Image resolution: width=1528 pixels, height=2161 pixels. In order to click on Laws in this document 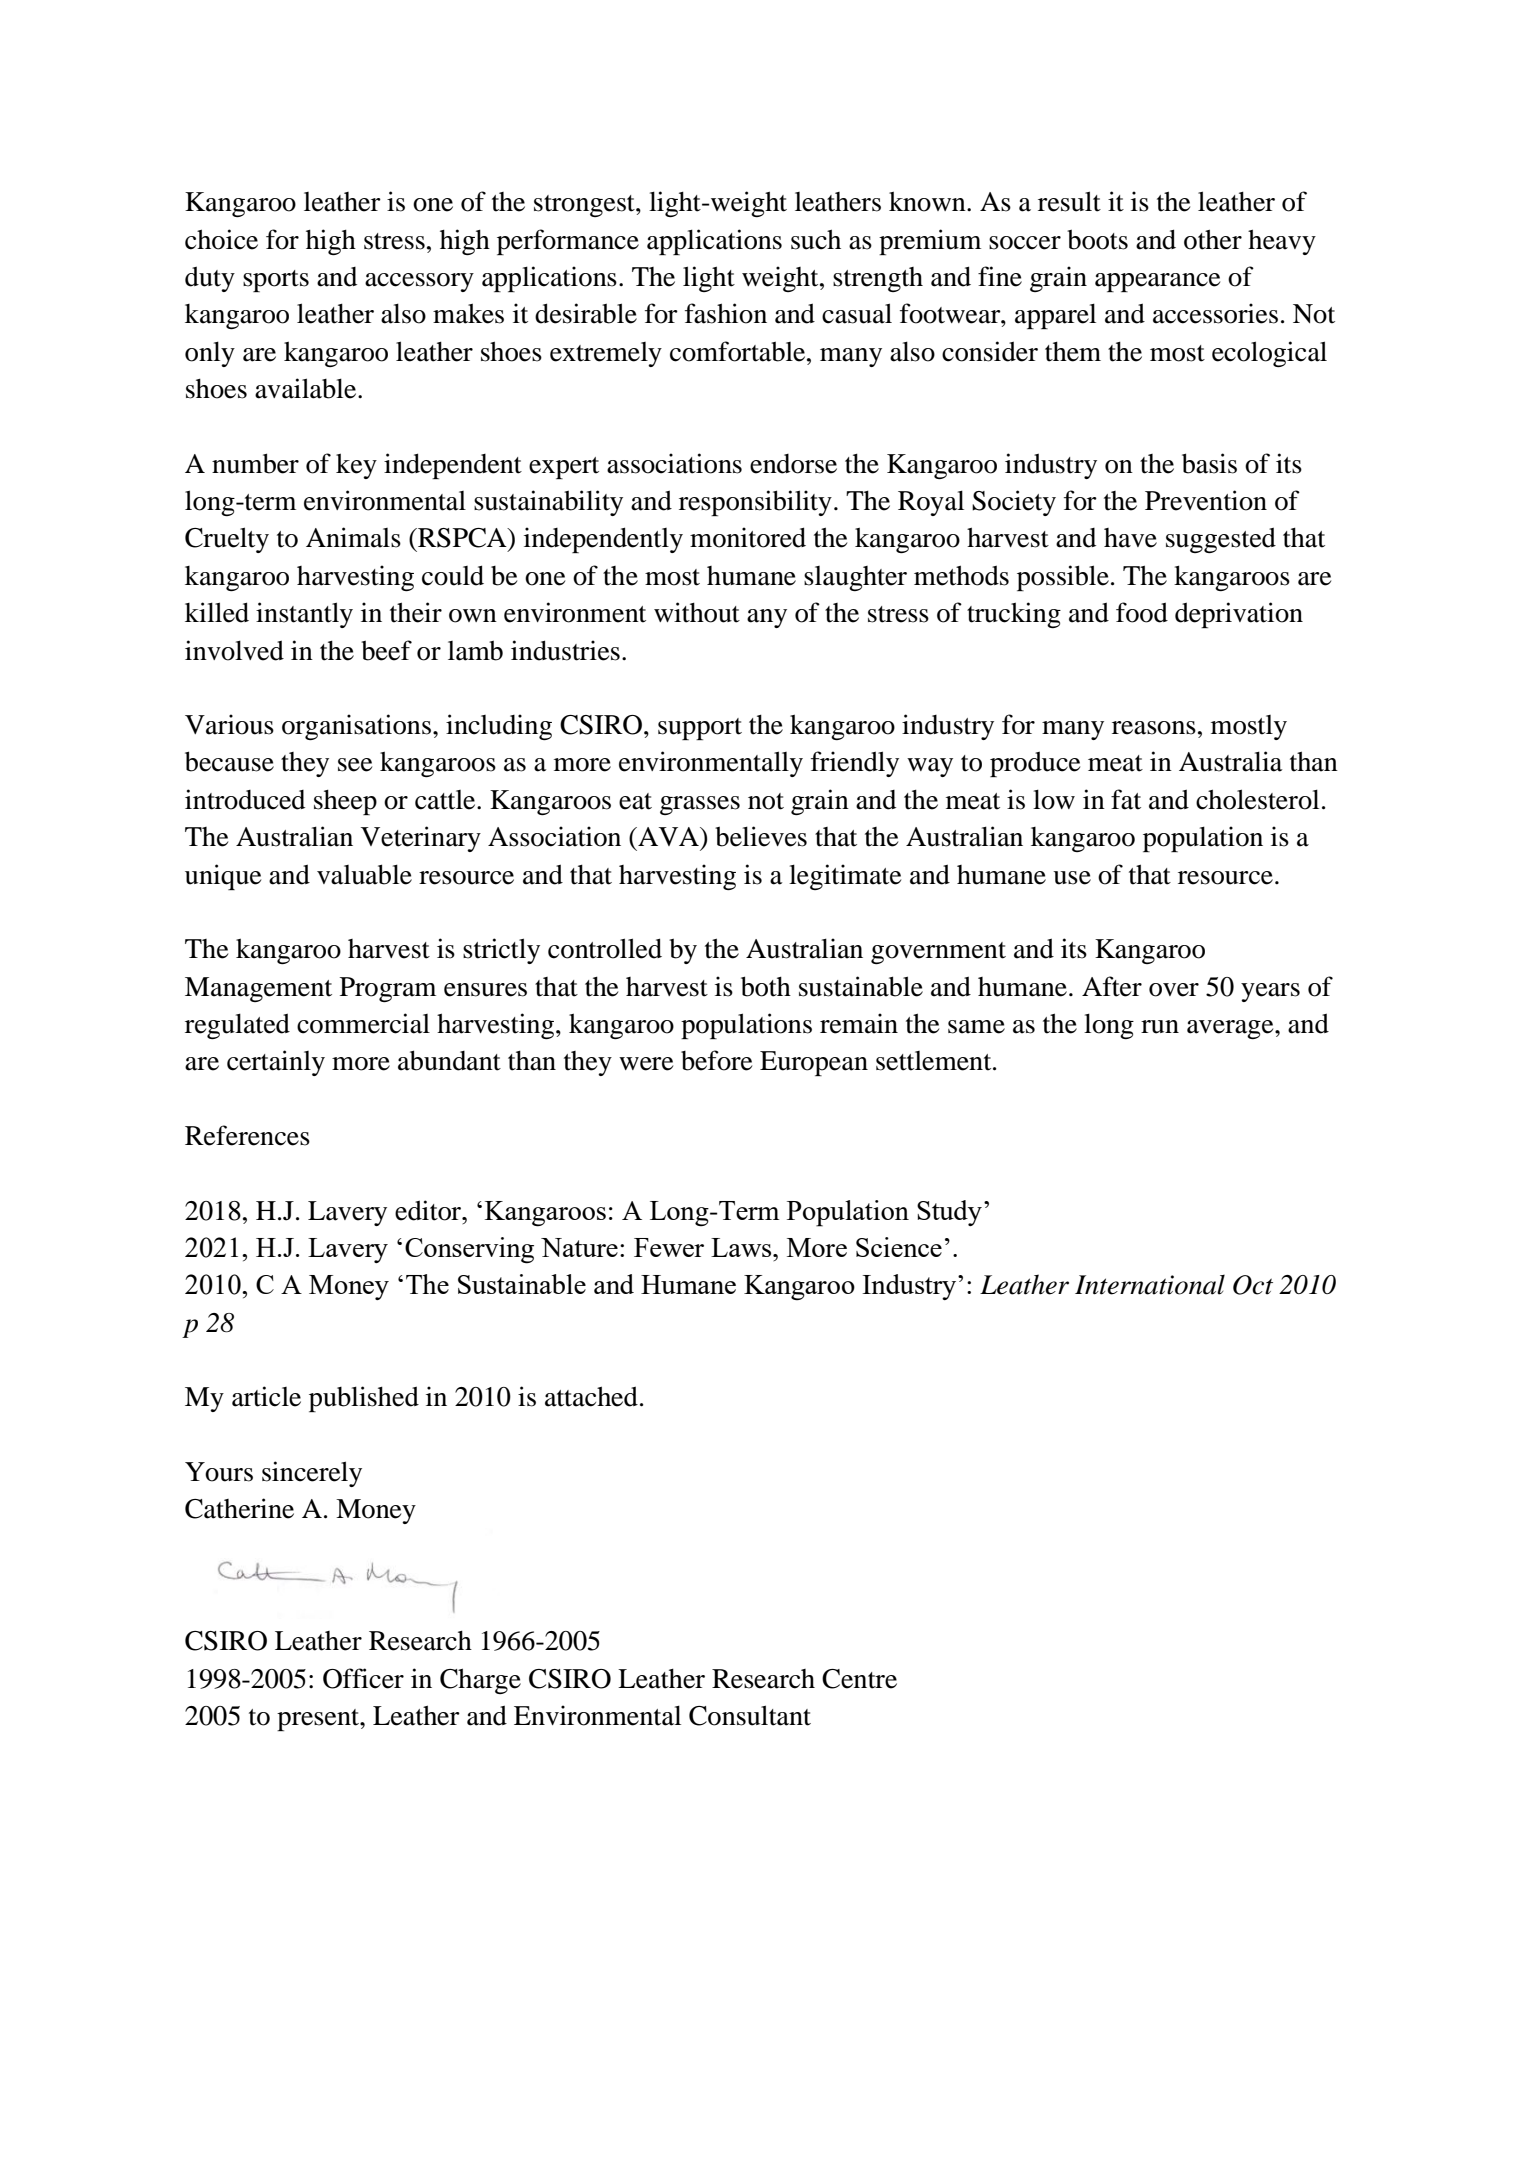, I will do `click(742, 1247)`.
